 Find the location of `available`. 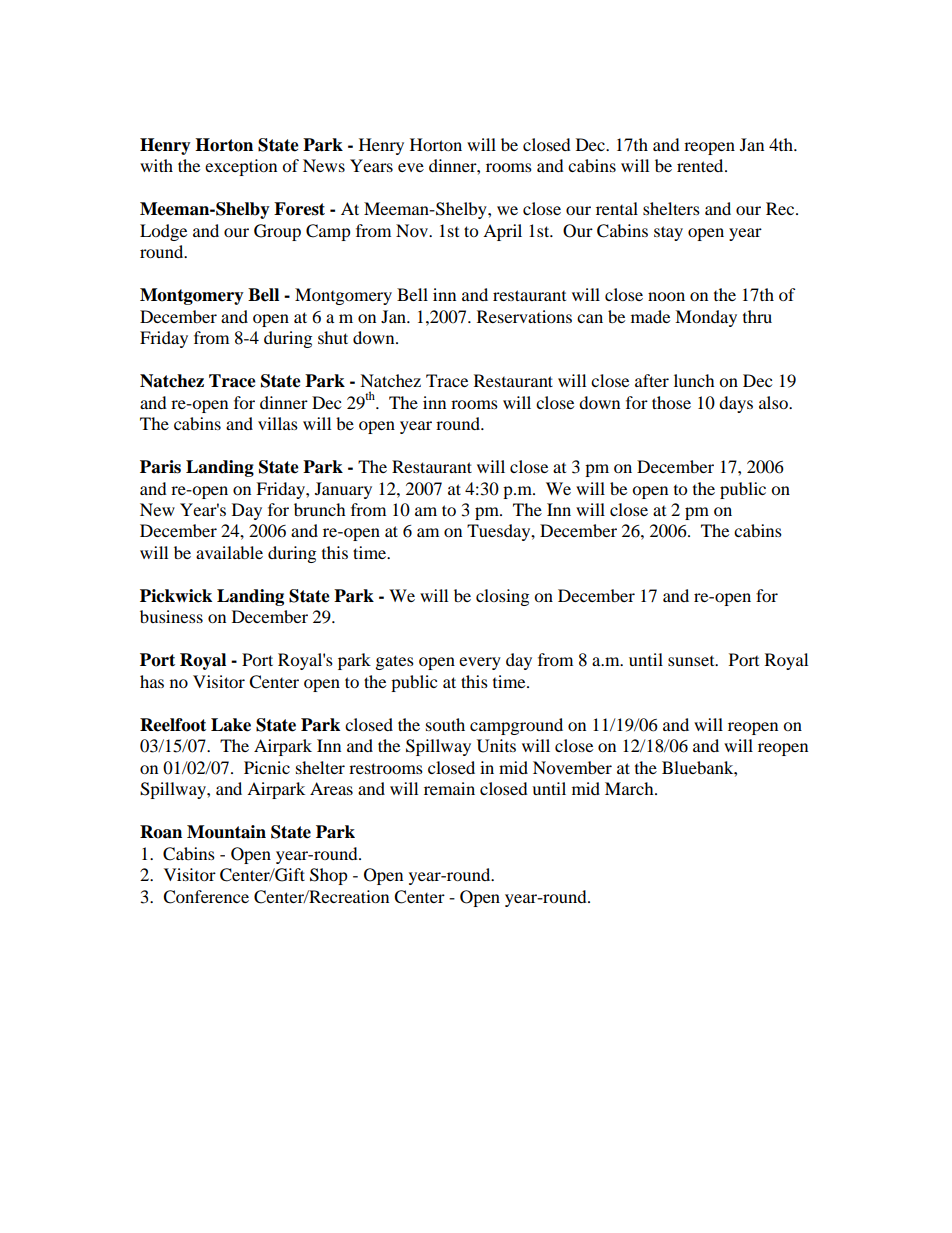

available is located at coordinates (229, 552).
